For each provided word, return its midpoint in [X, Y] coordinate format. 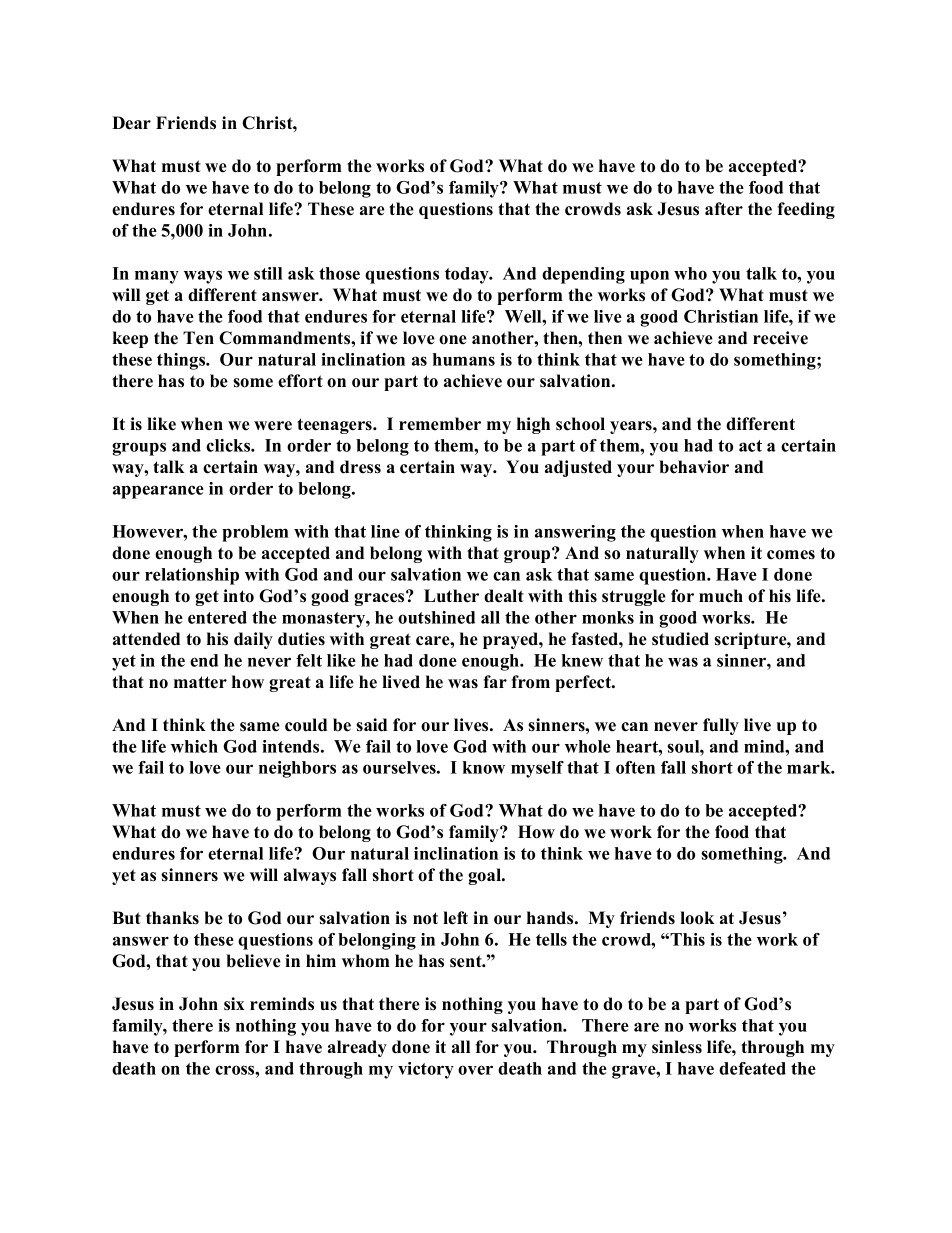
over [475, 1070]
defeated [752, 1068]
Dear [131, 123]
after [724, 209]
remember [440, 424]
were [273, 426]
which [194, 746]
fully [721, 726]
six [234, 1004]
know [484, 767]
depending [583, 275]
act [750, 446]
